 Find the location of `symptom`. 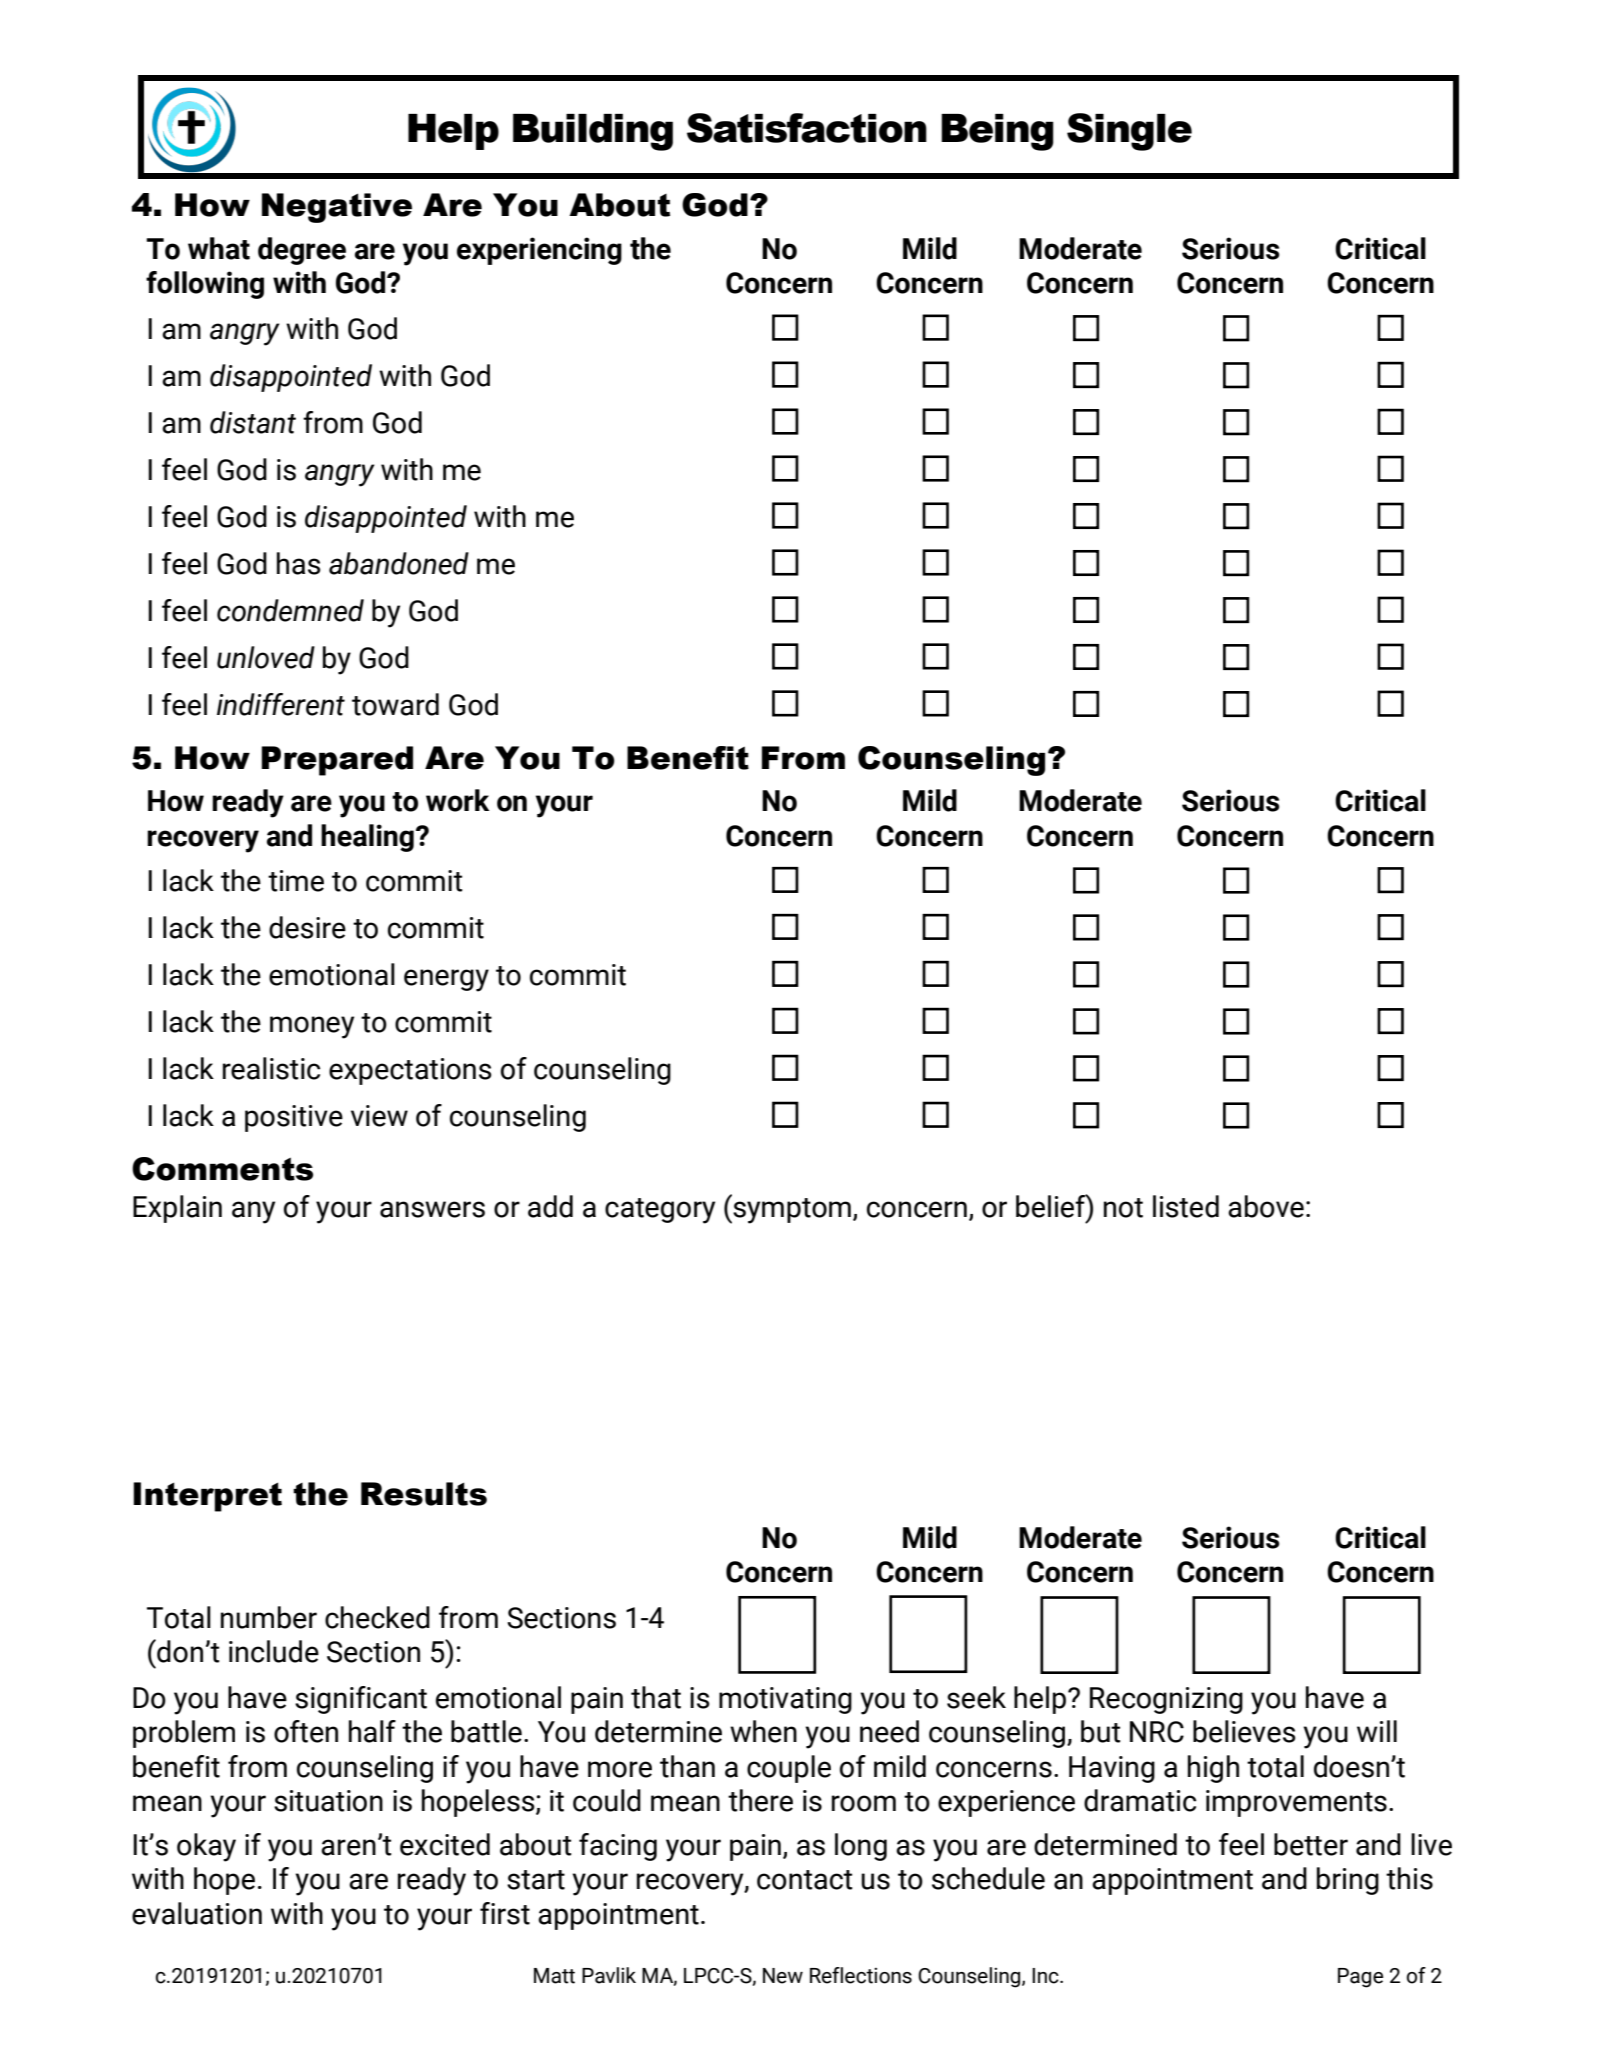

symptom is located at coordinates (791, 1210).
